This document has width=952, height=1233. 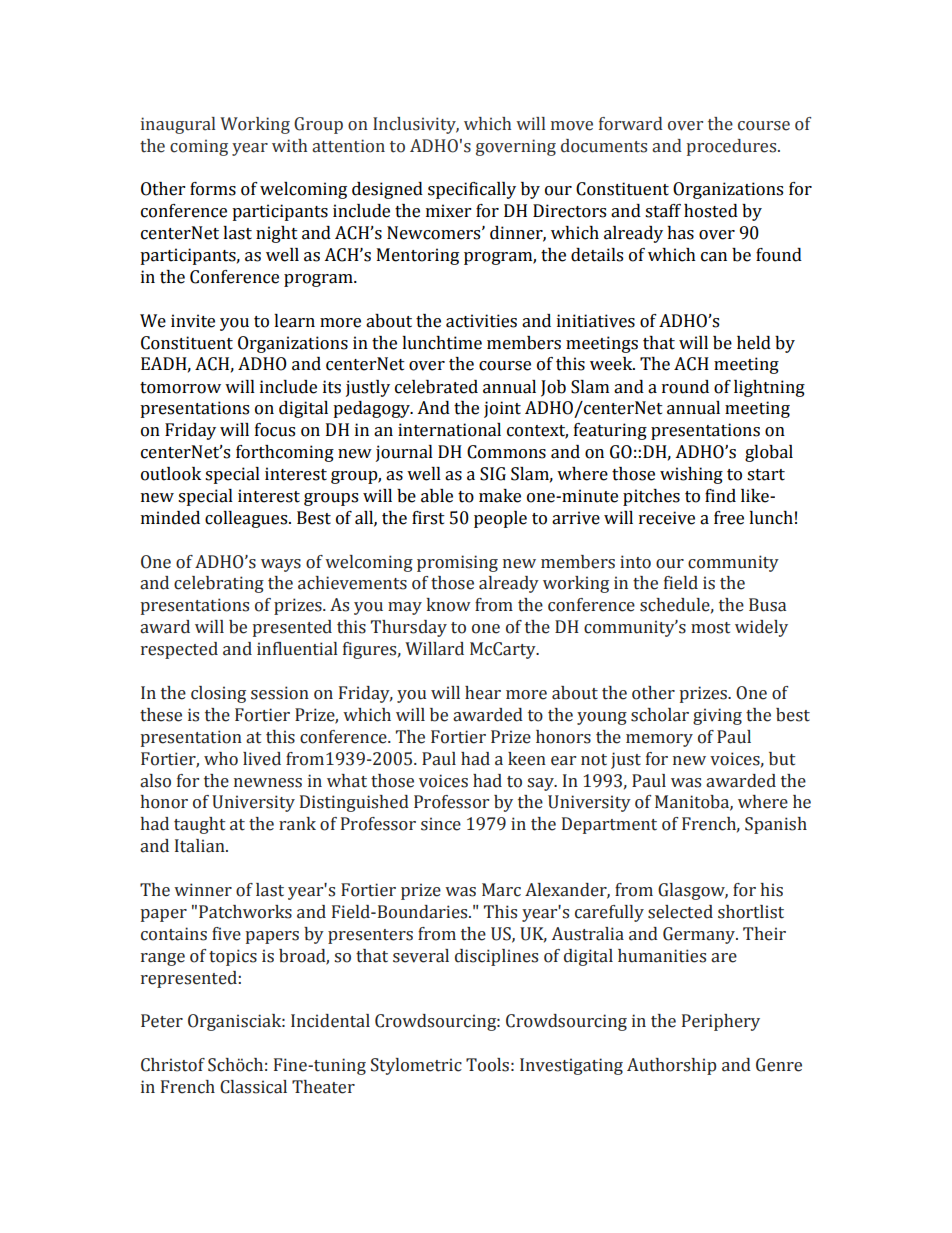 I want to click on Investigating, so click(x=571, y=1066).
